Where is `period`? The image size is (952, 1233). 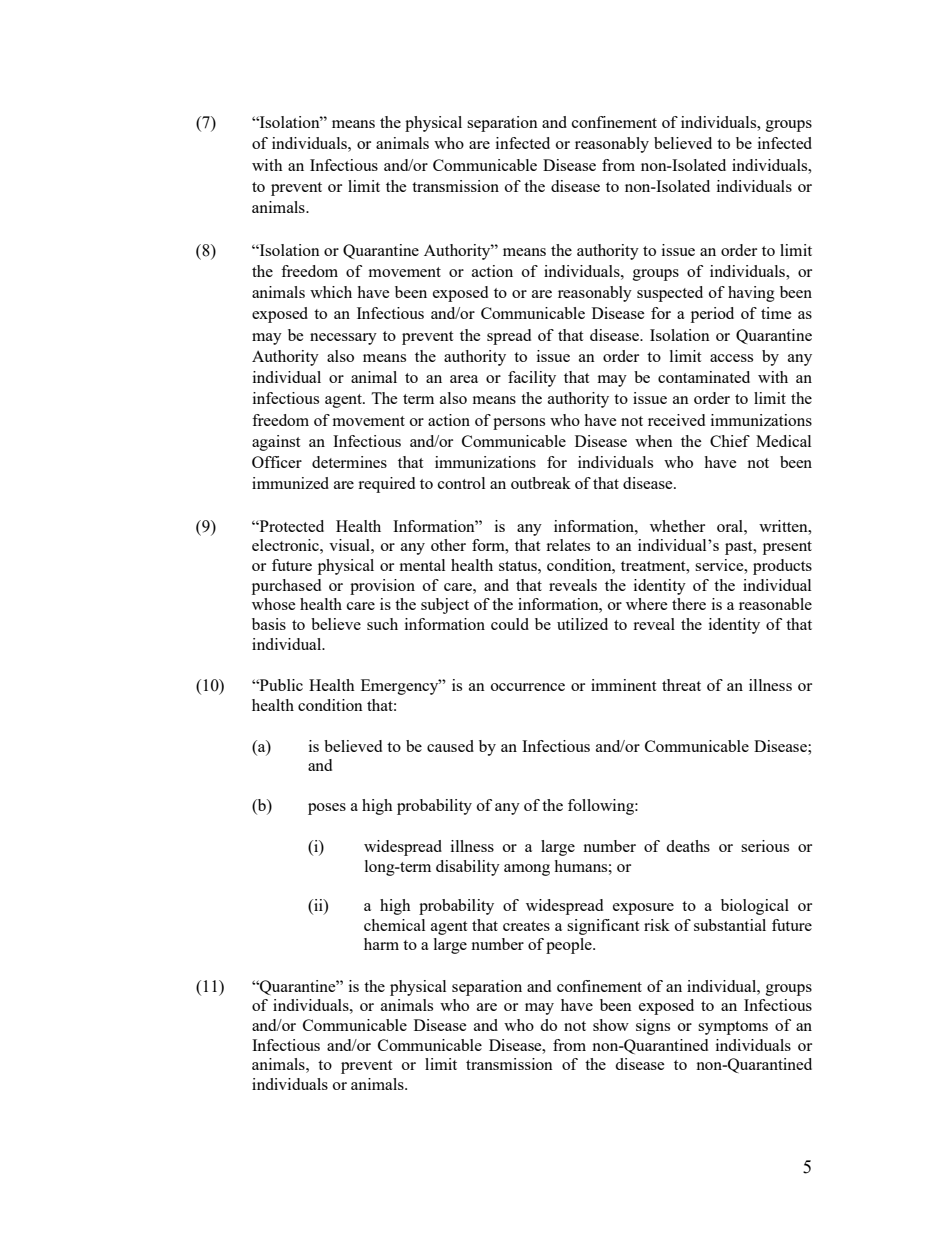
period is located at coordinates (712, 315).
